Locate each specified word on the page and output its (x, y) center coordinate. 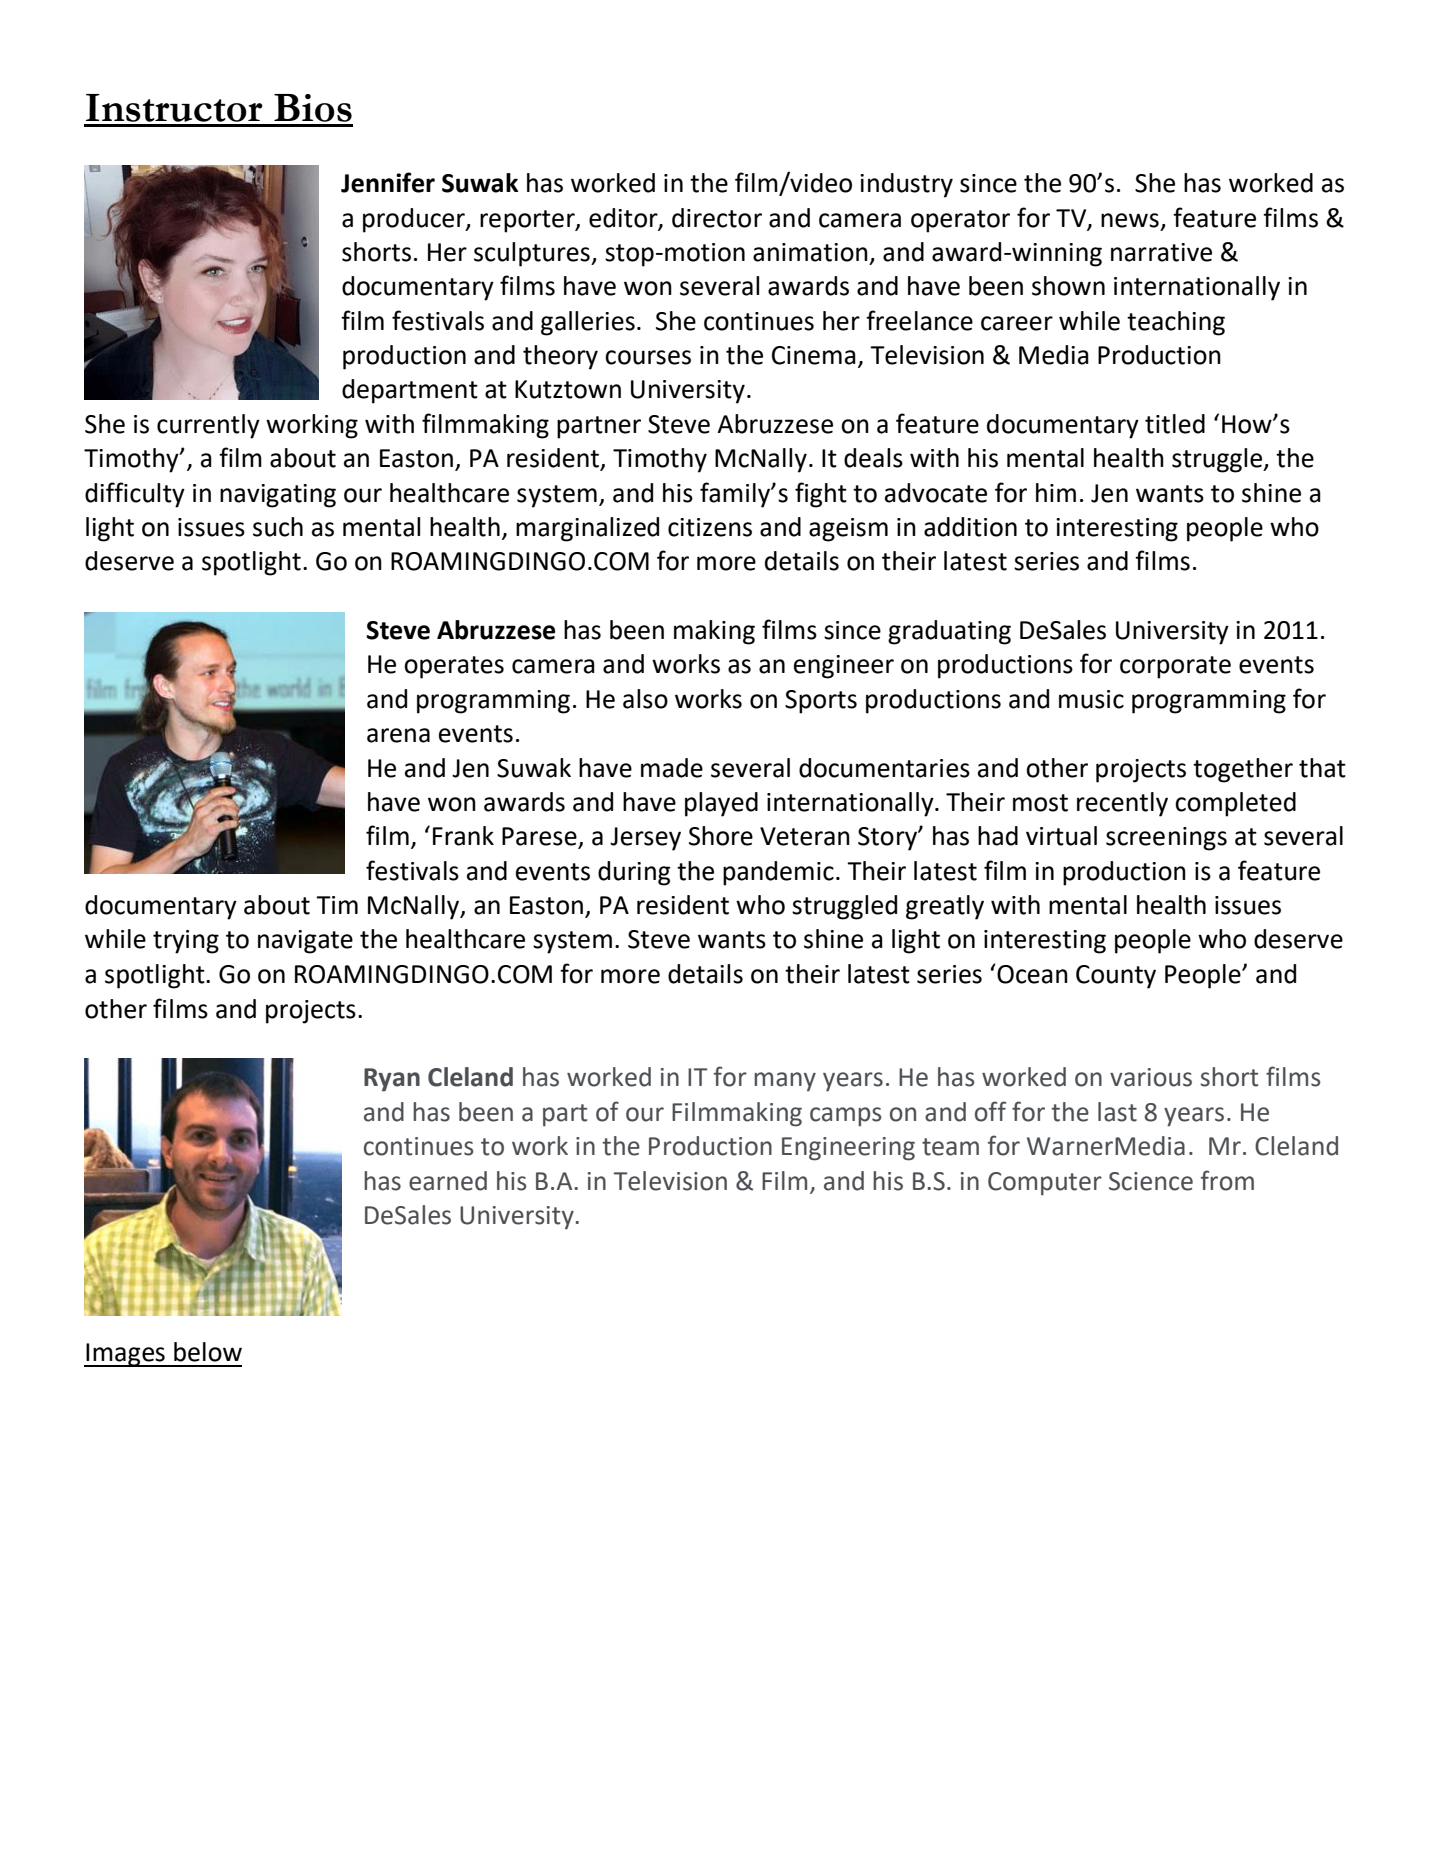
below (208, 1352)
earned (448, 1181)
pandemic (778, 873)
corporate (1175, 667)
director (717, 218)
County (1116, 977)
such (278, 527)
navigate (305, 942)
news (1130, 220)
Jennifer (388, 182)
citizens (710, 527)
